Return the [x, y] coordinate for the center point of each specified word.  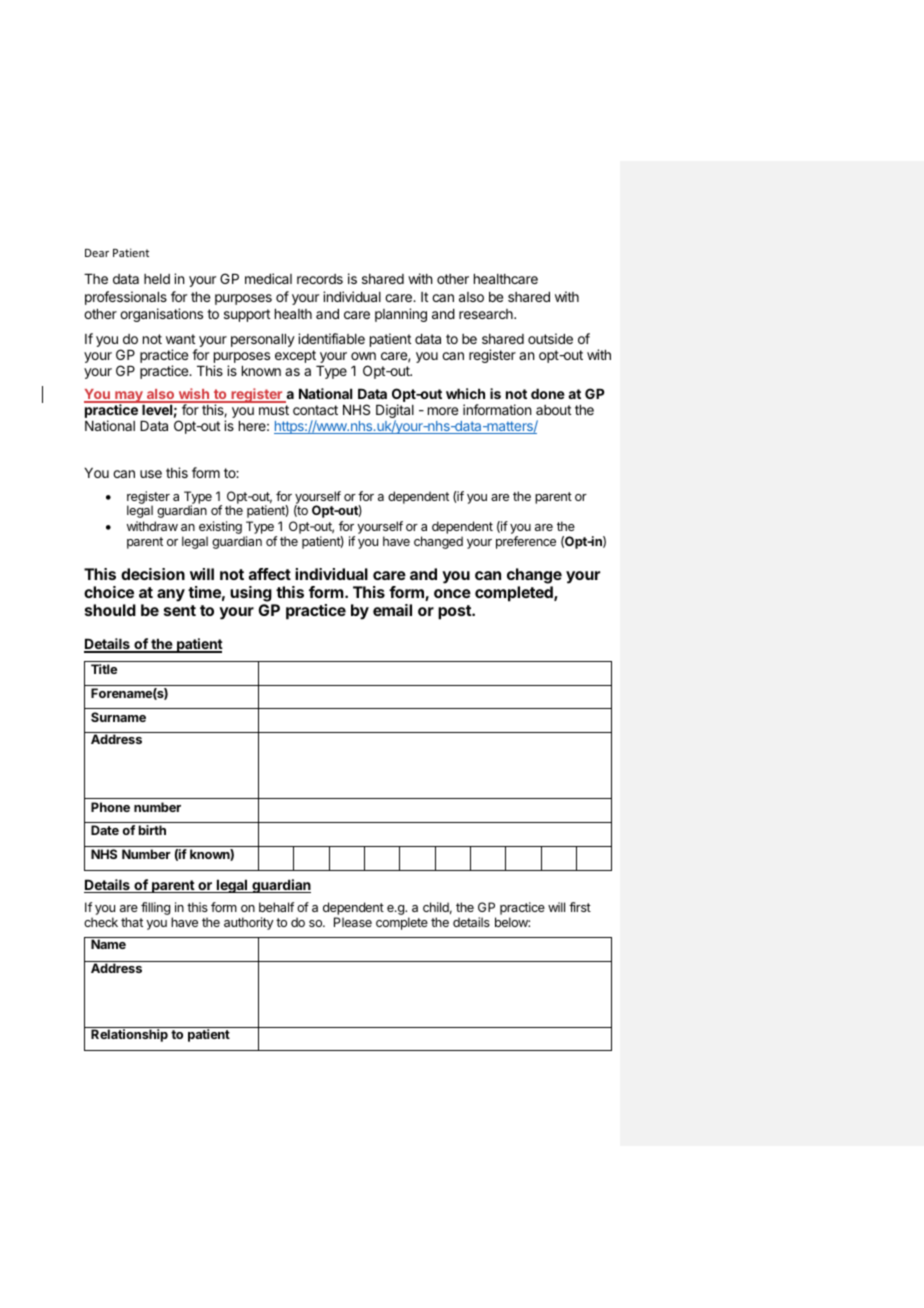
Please [353, 922]
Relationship [129, 1035]
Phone [110, 807]
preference [526, 542]
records [320, 279]
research [487, 314]
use [151, 474]
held [157, 279]
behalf [276, 907]
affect [270, 574]
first [580, 907]
